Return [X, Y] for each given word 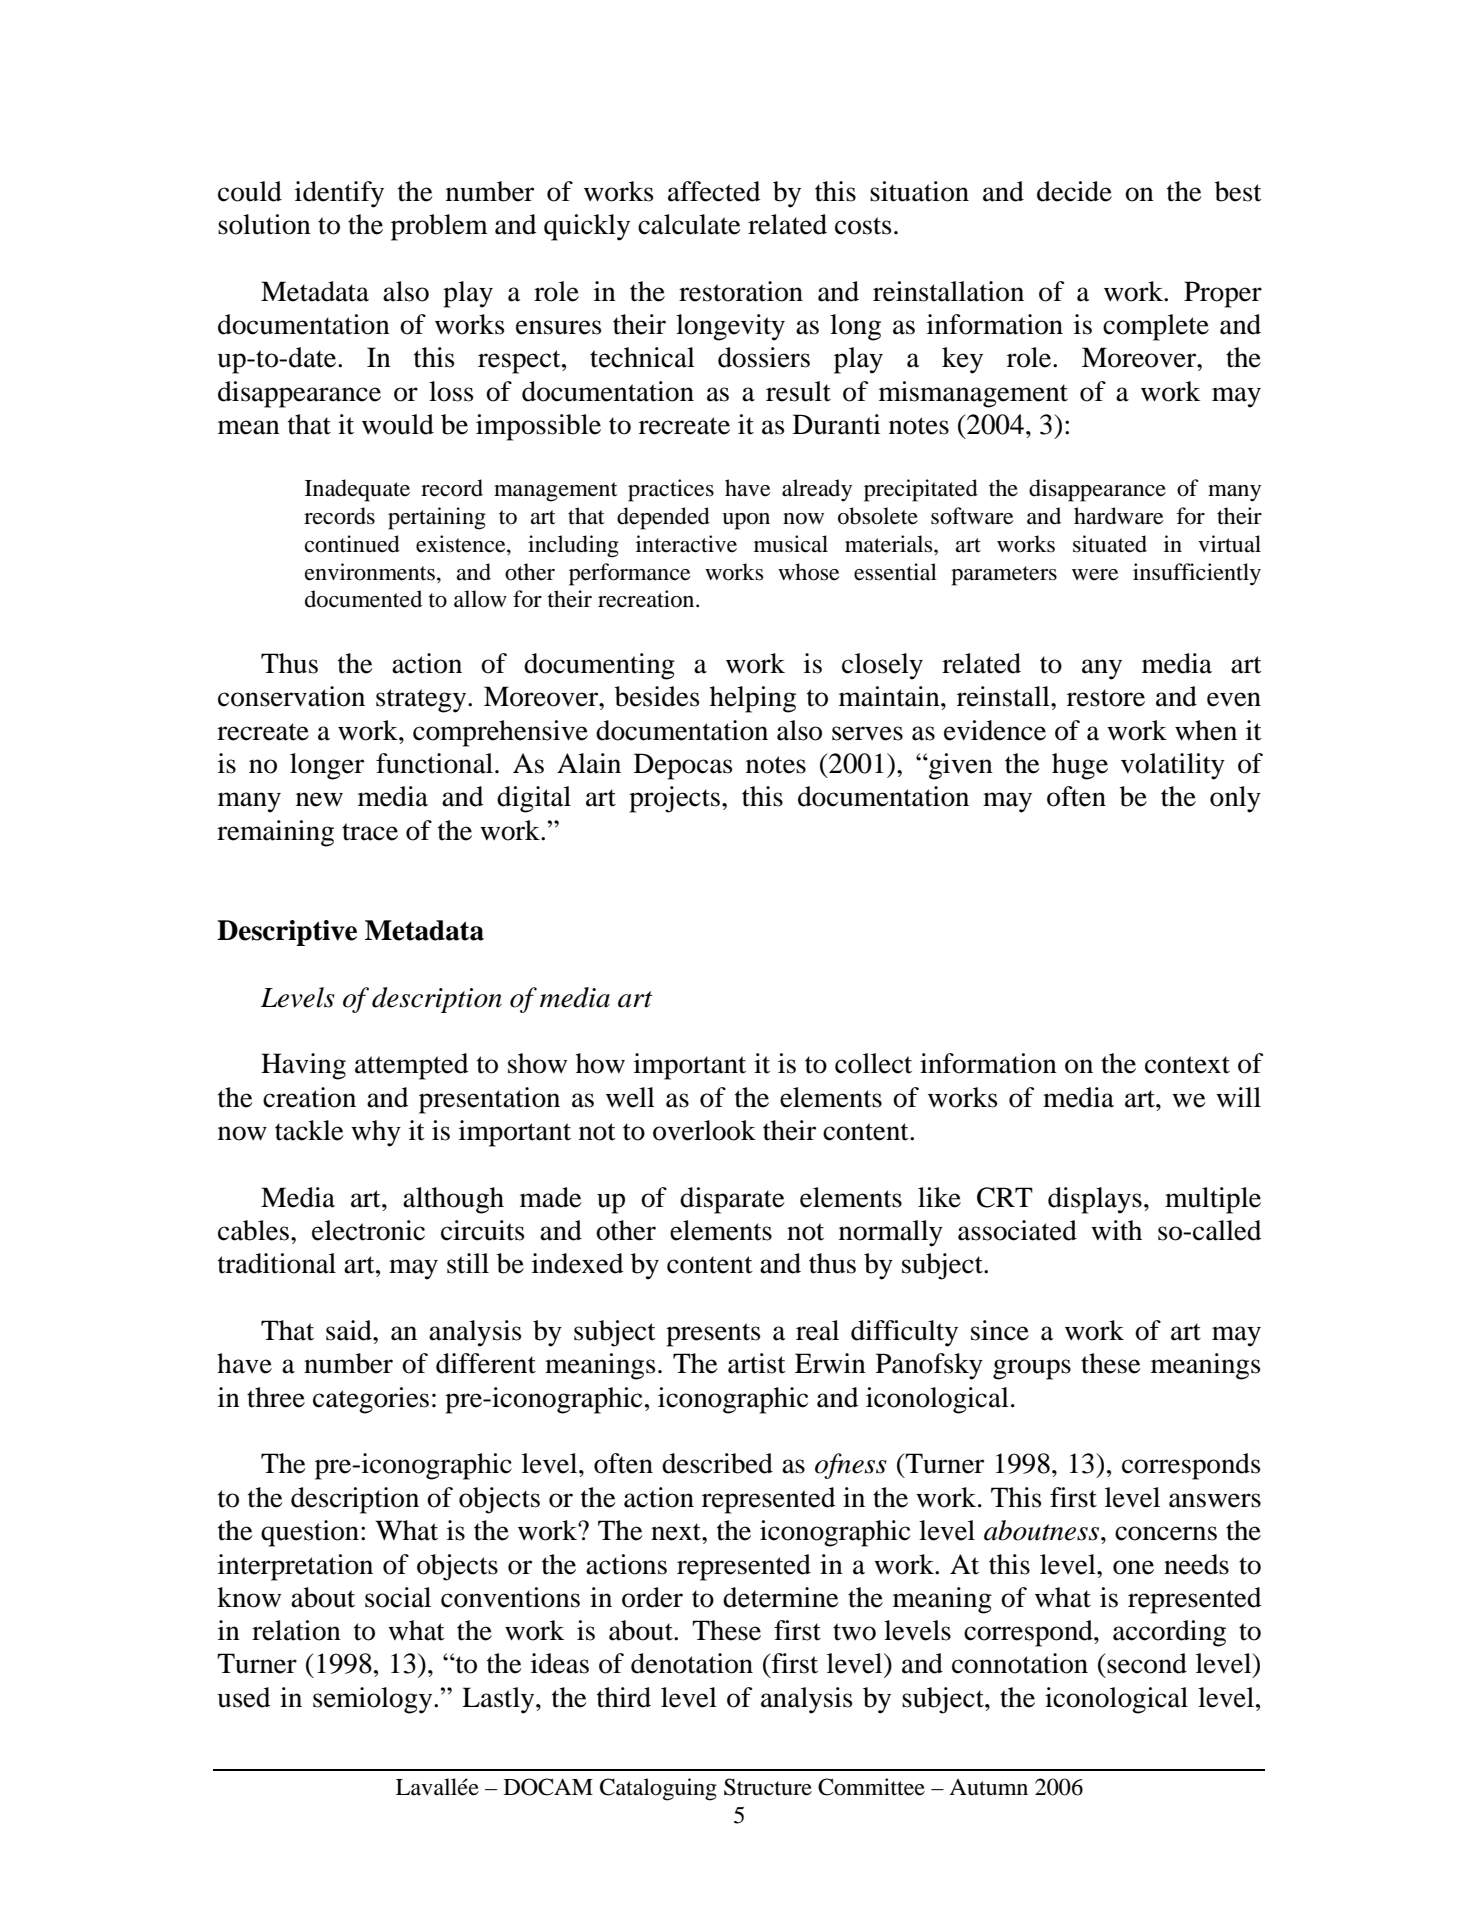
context [1187, 1065]
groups [1032, 1369]
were [1095, 575]
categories [371, 1400]
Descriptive [287, 933]
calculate [689, 224]
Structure [768, 1787]
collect [873, 1063]
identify [339, 194]
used [243, 1697]
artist [757, 1363]
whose [809, 572]
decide [1074, 191]
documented [363, 599]
